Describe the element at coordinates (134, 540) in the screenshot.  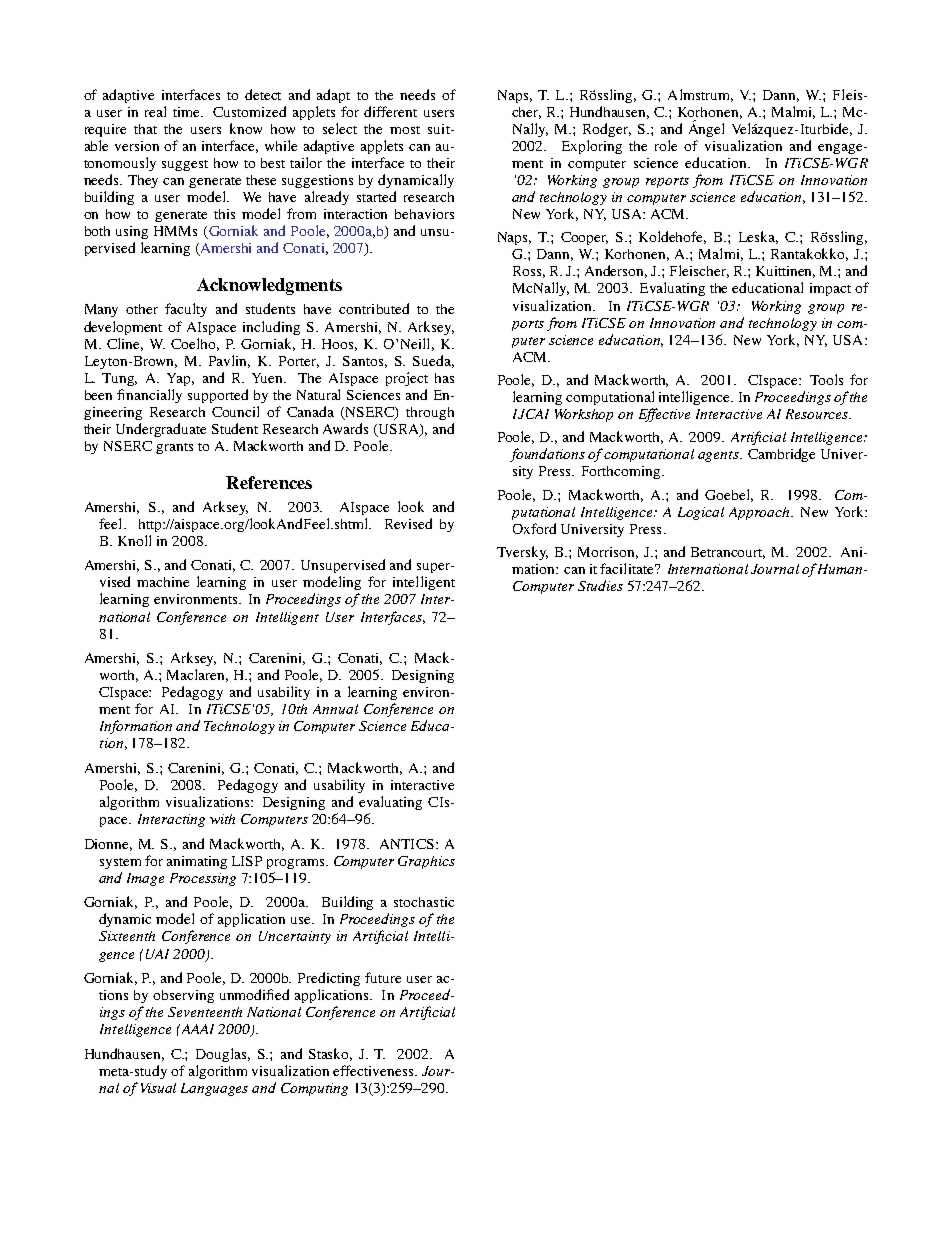
I see `Knoll` at that location.
